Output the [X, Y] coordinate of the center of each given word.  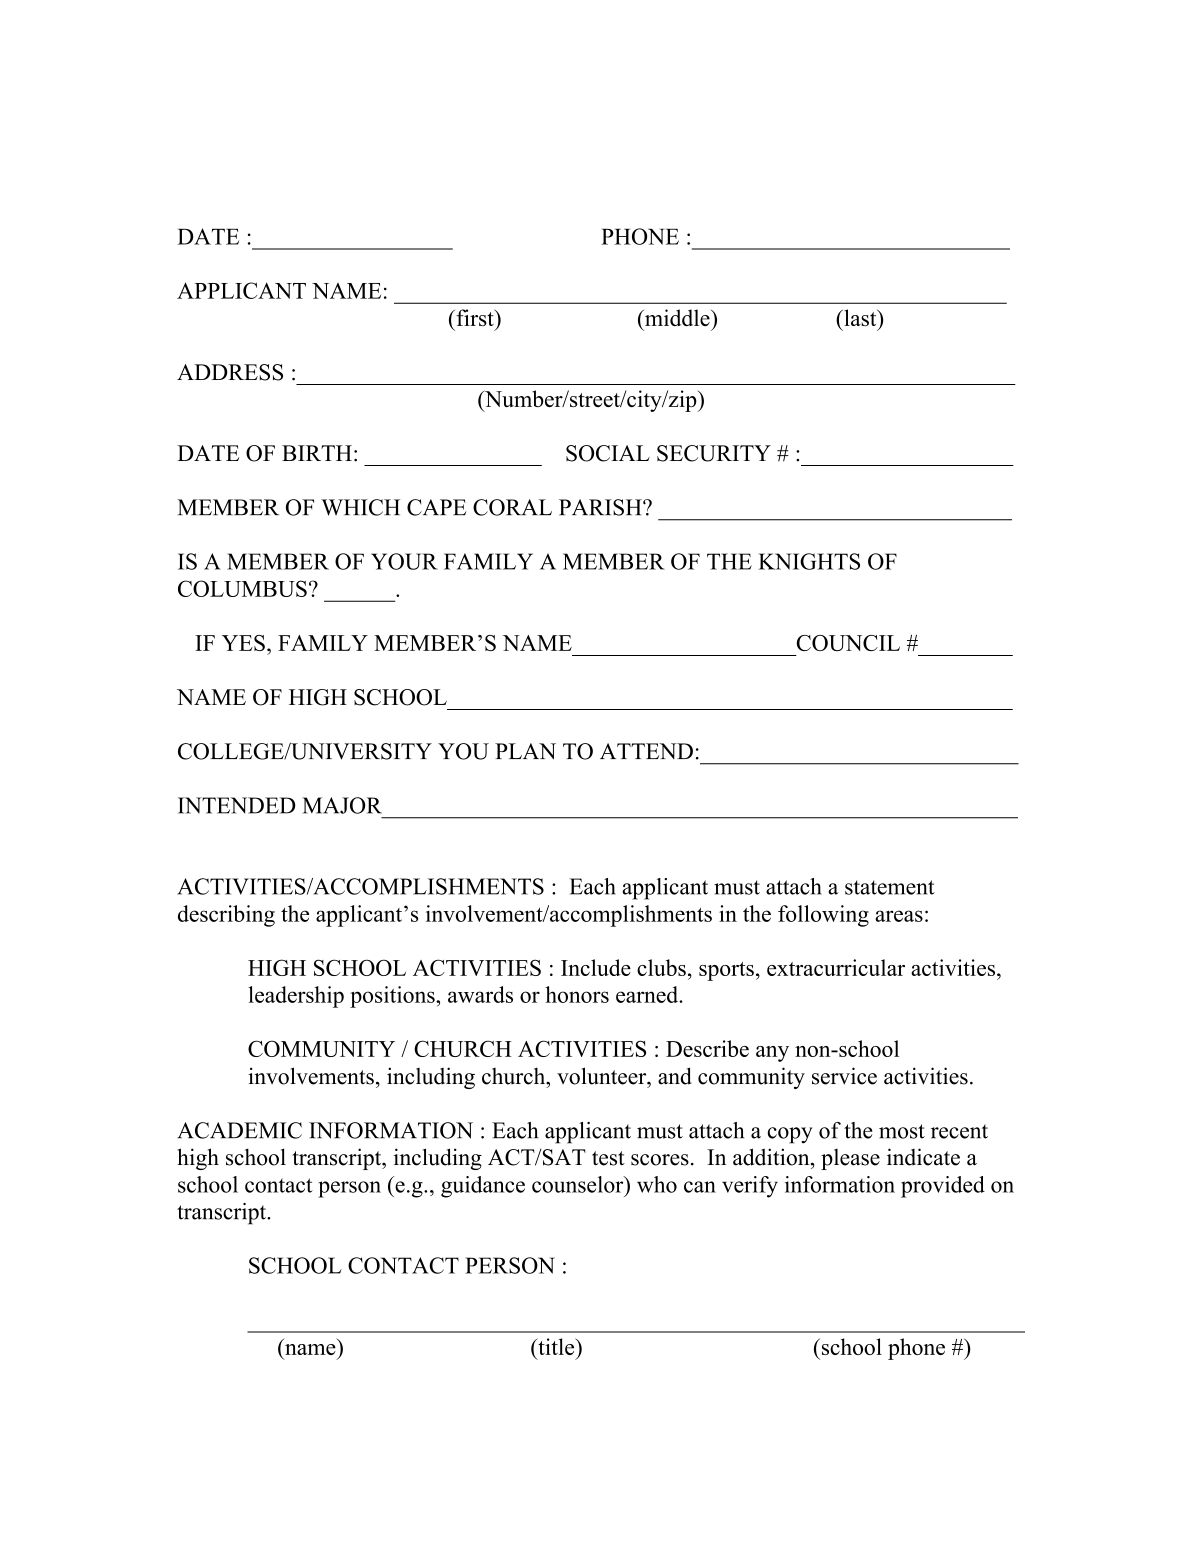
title [556, 1346]
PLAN [525, 751]
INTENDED [237, 805]
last [860, 317]
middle [677, 317]
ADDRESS [230, 372]
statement [890, 887]
